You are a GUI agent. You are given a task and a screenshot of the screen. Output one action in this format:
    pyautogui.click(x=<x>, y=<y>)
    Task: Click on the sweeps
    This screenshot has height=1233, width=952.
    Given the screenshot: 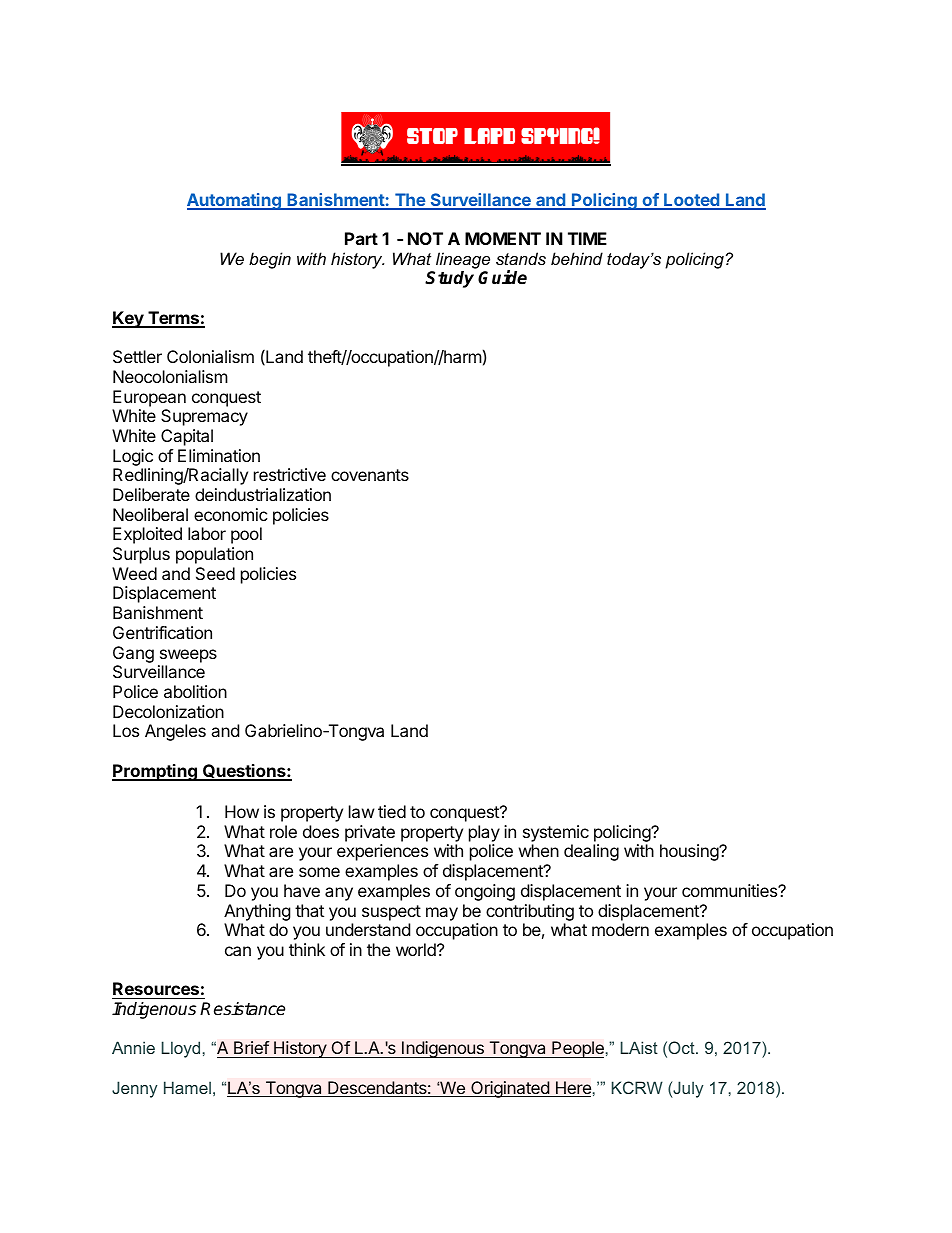 What is the action you would take?
    pyautogui.click(x=188, y=656)
